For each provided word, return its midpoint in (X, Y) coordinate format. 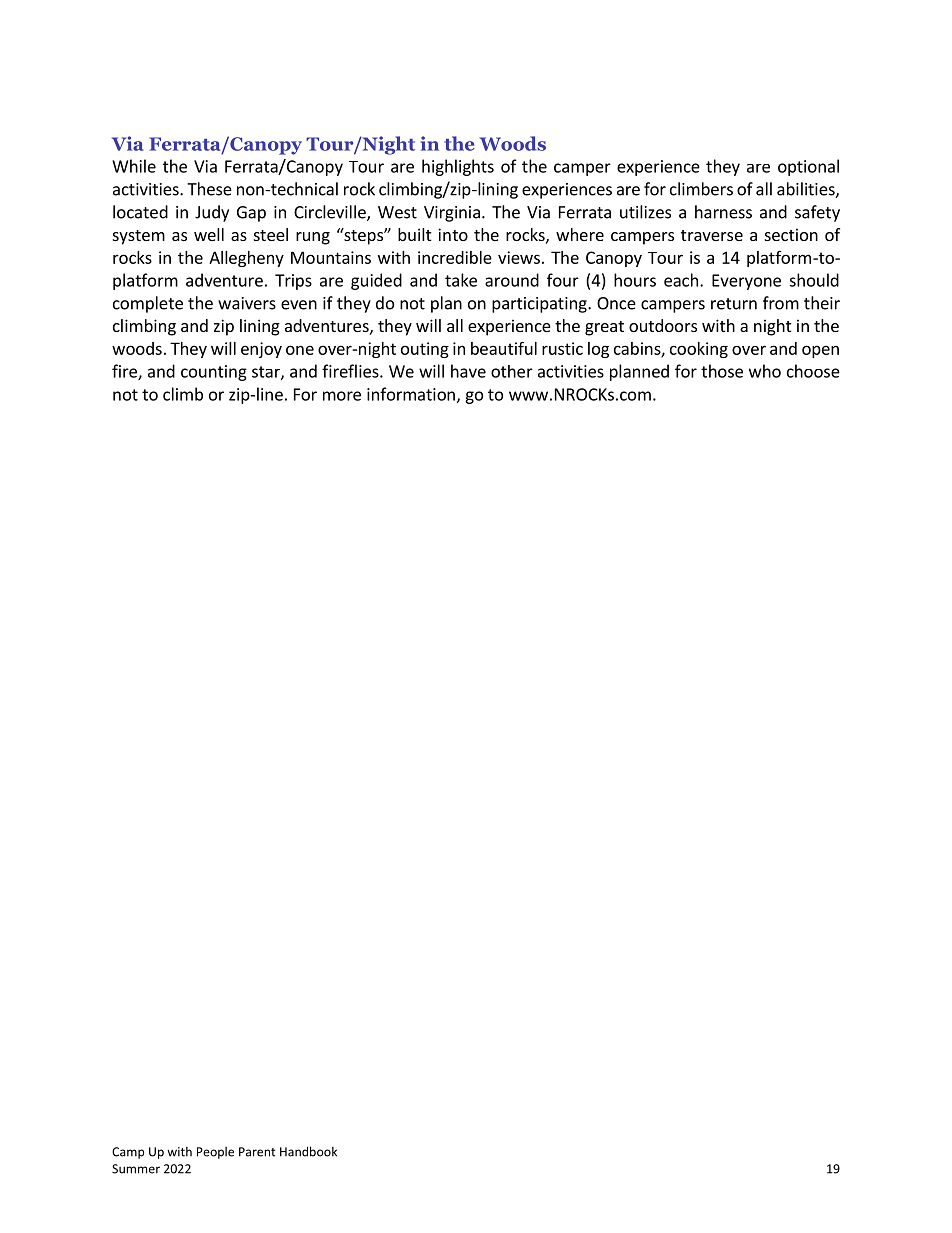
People (215, 1153)
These (209, 189)
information (411, 394)
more (342, 396)
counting (214, 373)
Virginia (452, 214)
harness (723, 212)
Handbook (308, 1151)
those (722, 371)
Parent (257, 1152)
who (765, 371)
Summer (136, 1169)
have (468, 371)
